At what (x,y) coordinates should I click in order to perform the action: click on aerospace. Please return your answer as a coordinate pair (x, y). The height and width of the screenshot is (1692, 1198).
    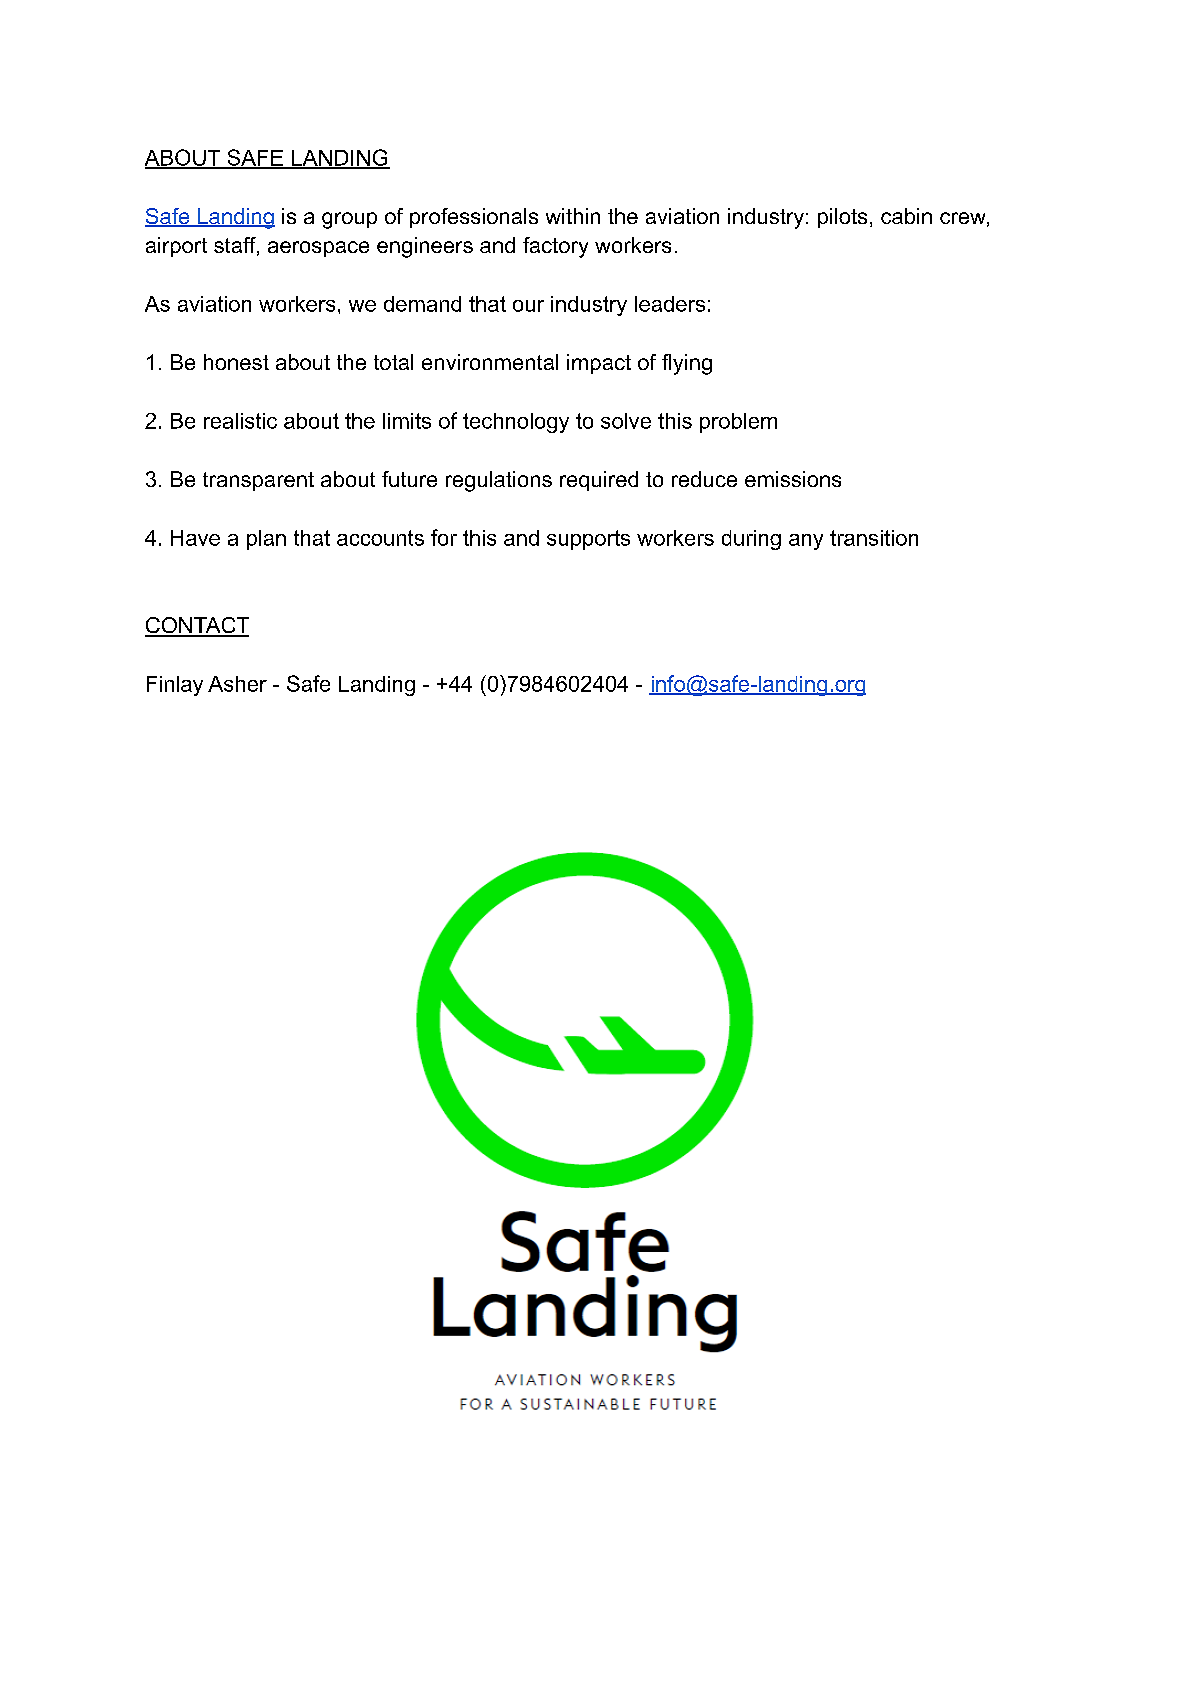
    Looking at the image, I should click on (318, 249).
